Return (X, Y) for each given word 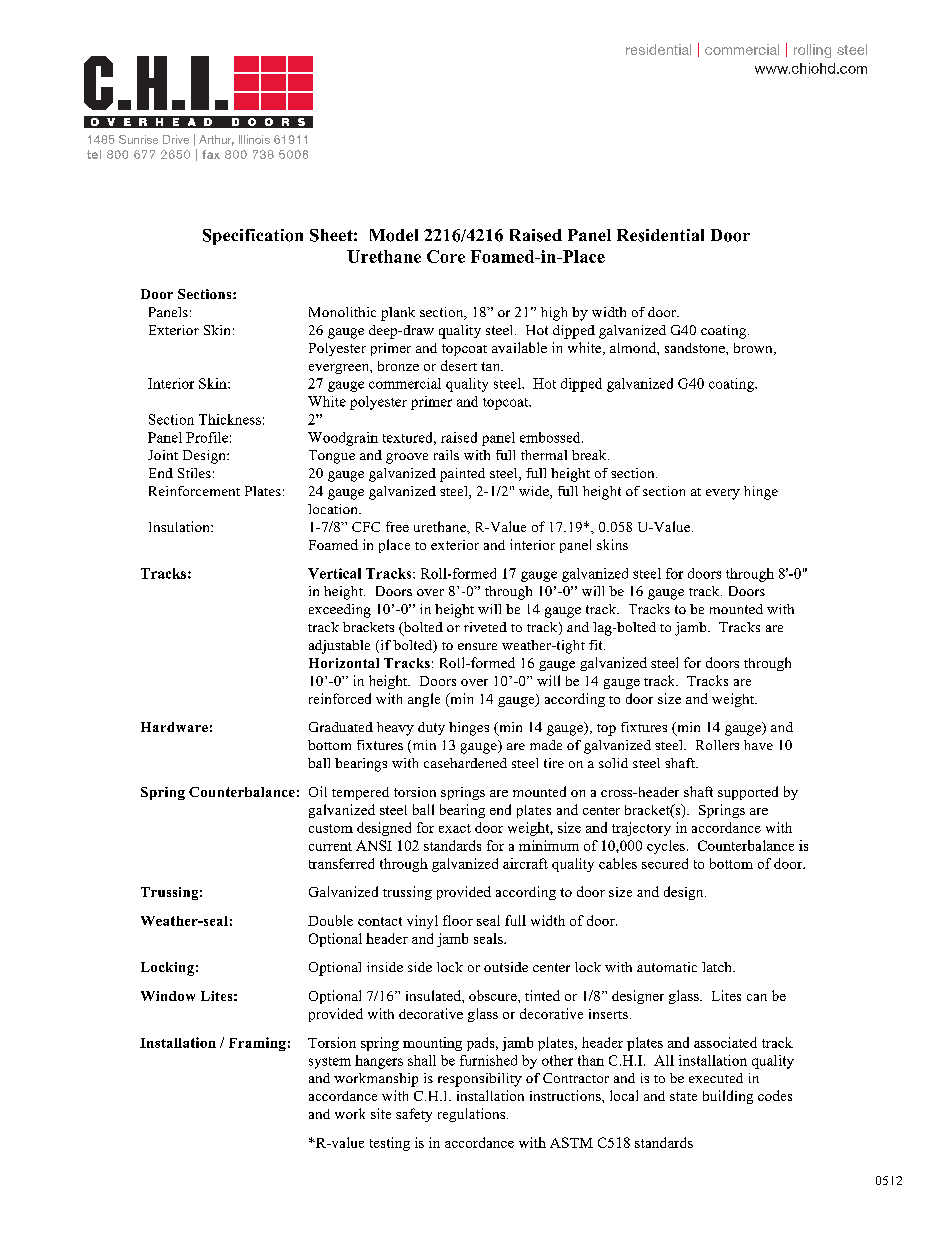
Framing (257, 1044)
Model (394, 235)
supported (748, 793)
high (554, 314)
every (723, 494)
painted (462, 475)
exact (455, 828)
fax (211, 154)
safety (414, 1115)
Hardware (174, 727)
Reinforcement (194, 491)
